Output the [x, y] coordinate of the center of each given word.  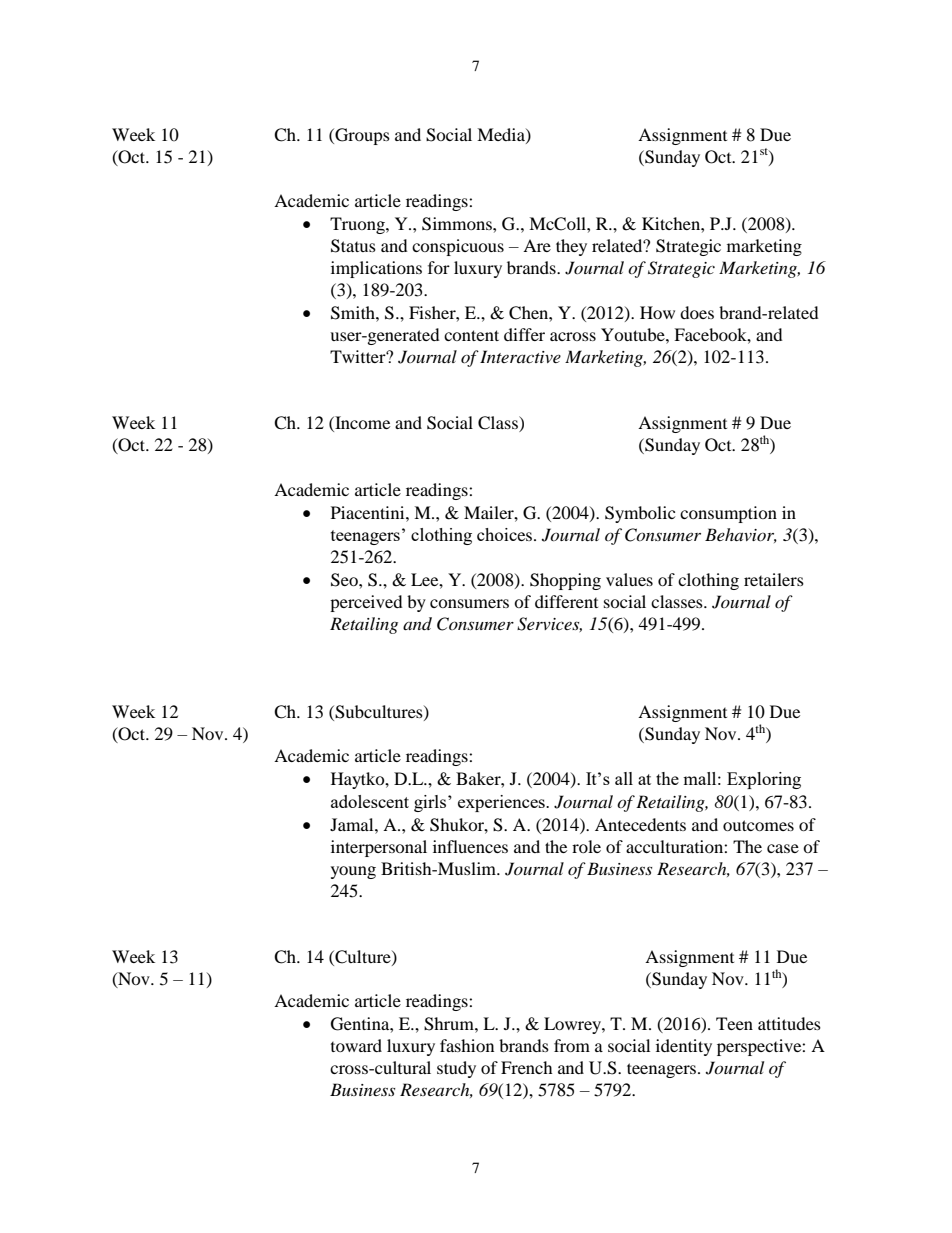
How [657, 312]
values [629, 579]
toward [356, 1045]
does [697, 312]
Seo [345, 580]
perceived [366, 603]
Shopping [565, 581]
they [571, 247]
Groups [361, 136]
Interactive [520, 356]
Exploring [764, 780]
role [586, 846]
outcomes [758, 825]
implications [376, 269]
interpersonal [379, 848]
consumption [728, 514]
